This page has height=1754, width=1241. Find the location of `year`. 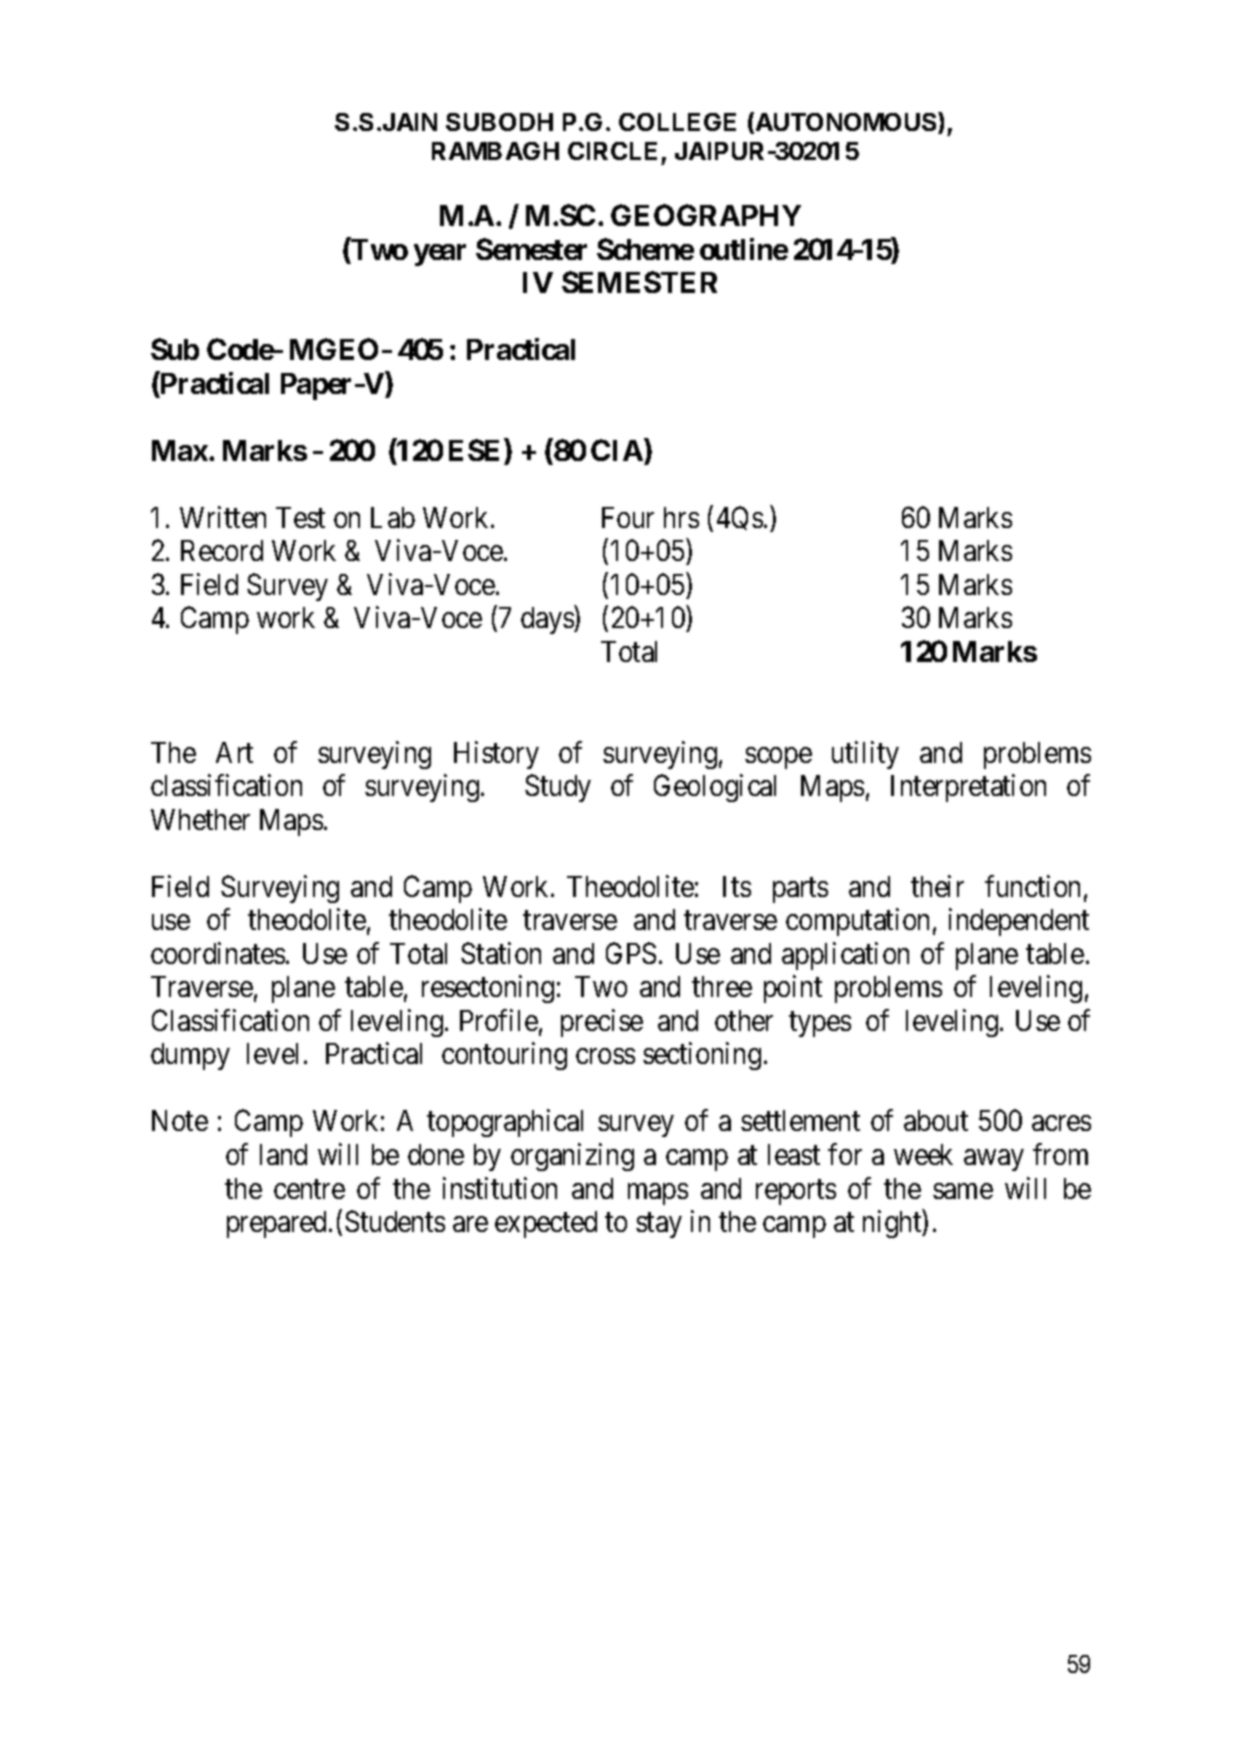

year is located at coordinates (440, 255).
